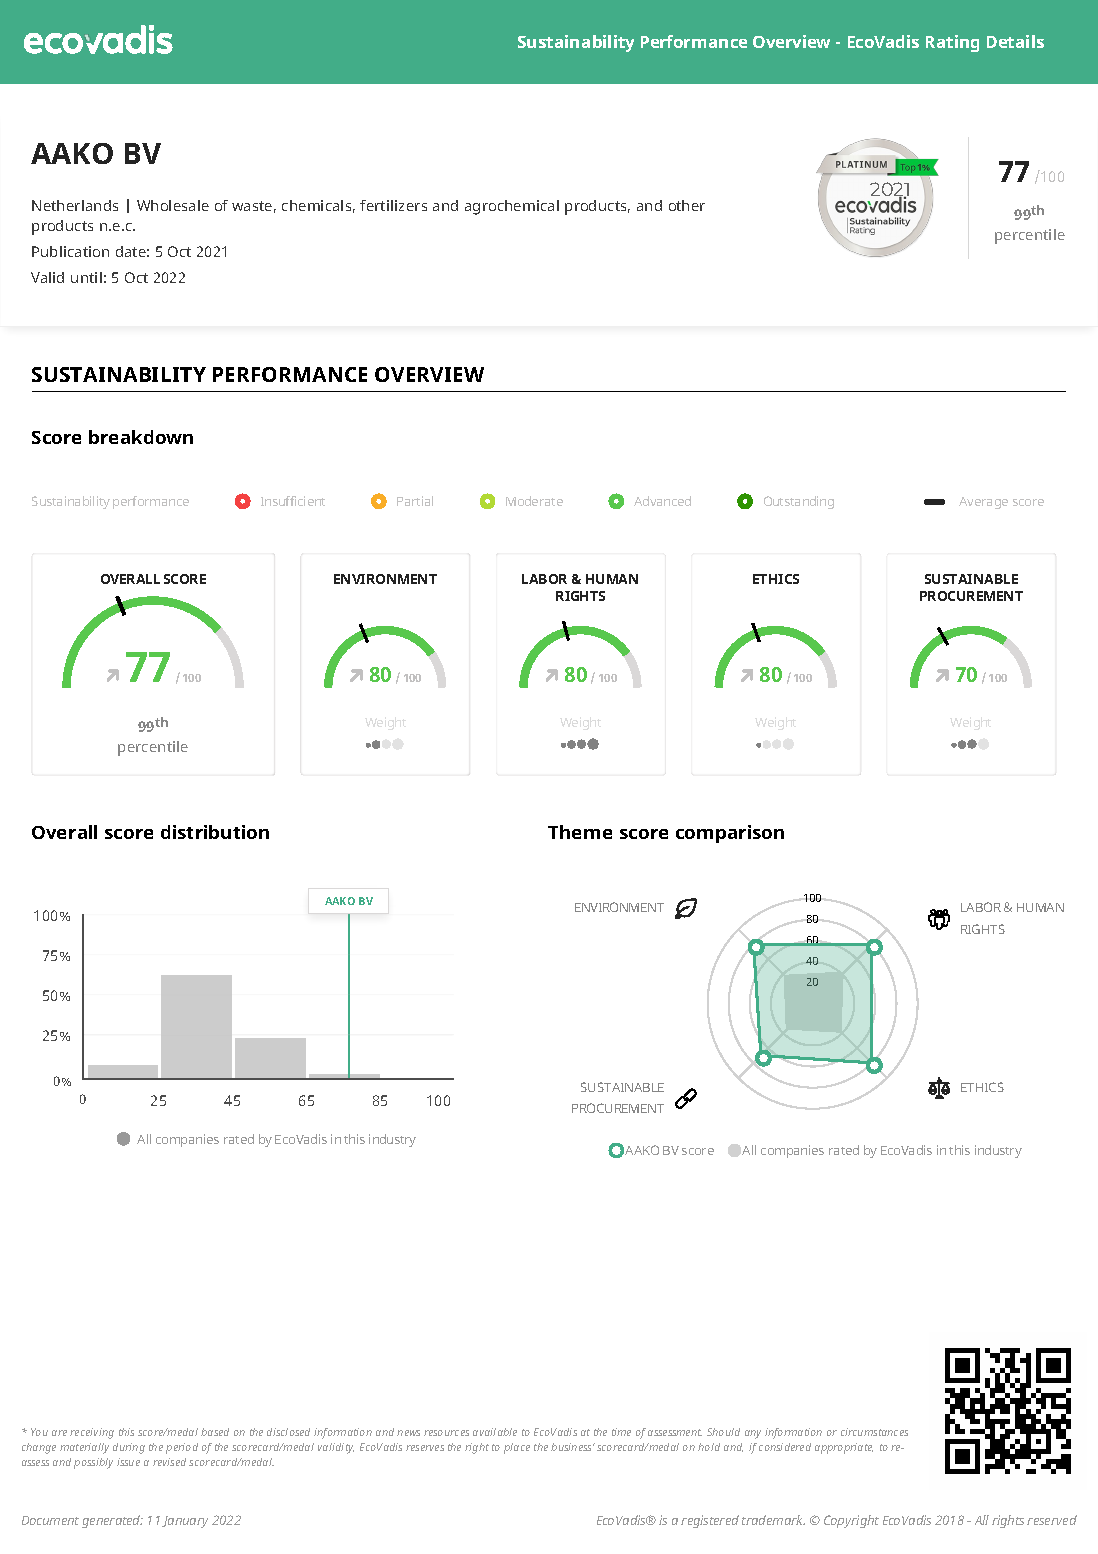 Image resolution: width=1098 pixels, height=1554 pixels. I want to click on agrochemical, so click(512, 207).
